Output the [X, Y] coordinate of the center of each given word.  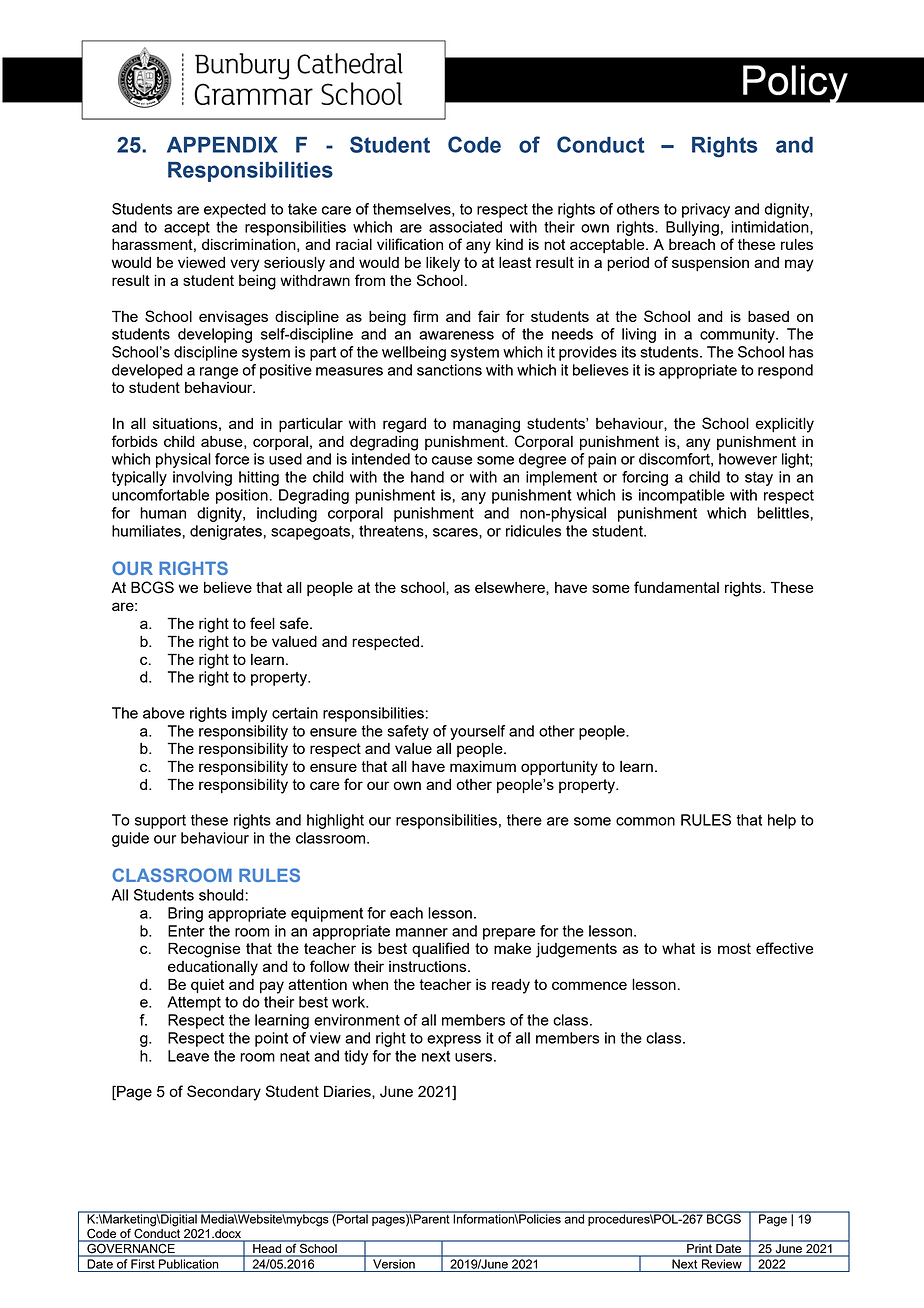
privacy [706, 210]
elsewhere [511, 587]
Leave [188, 1056]
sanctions [449, 370]
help [782, 821]
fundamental [676, 587]
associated [465, 227]
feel [262, 623]
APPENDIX [222, 145]
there [524, 820]
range [219, 373]
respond [785, 371]
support [160, 822]
